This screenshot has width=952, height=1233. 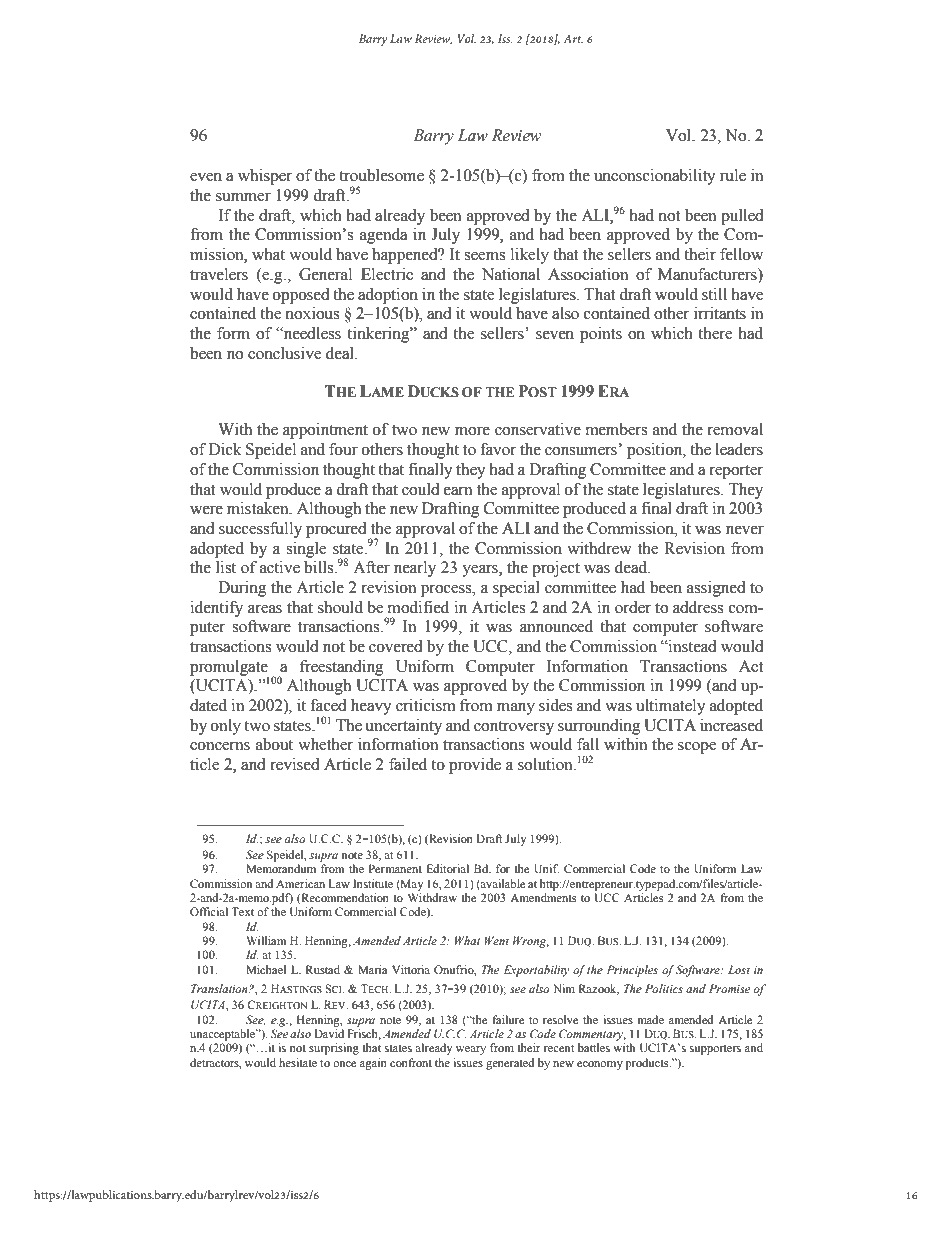 What do you see at coordinates (516, 589) in the screenshot?
I see `special` at bounding box center [516, 589].
